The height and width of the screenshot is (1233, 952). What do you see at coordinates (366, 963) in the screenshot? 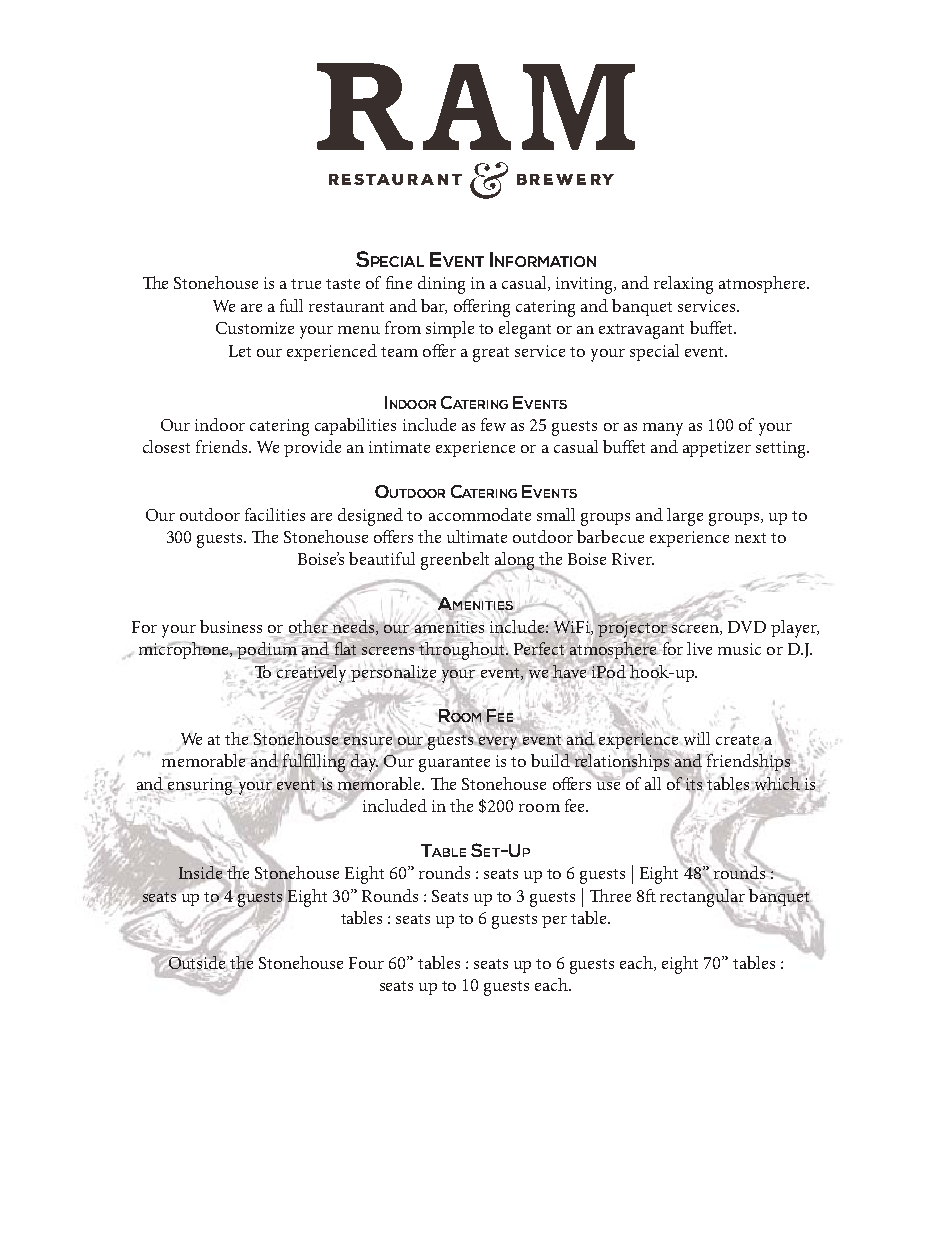
I see `Four` at bounding box center [366, 963].
